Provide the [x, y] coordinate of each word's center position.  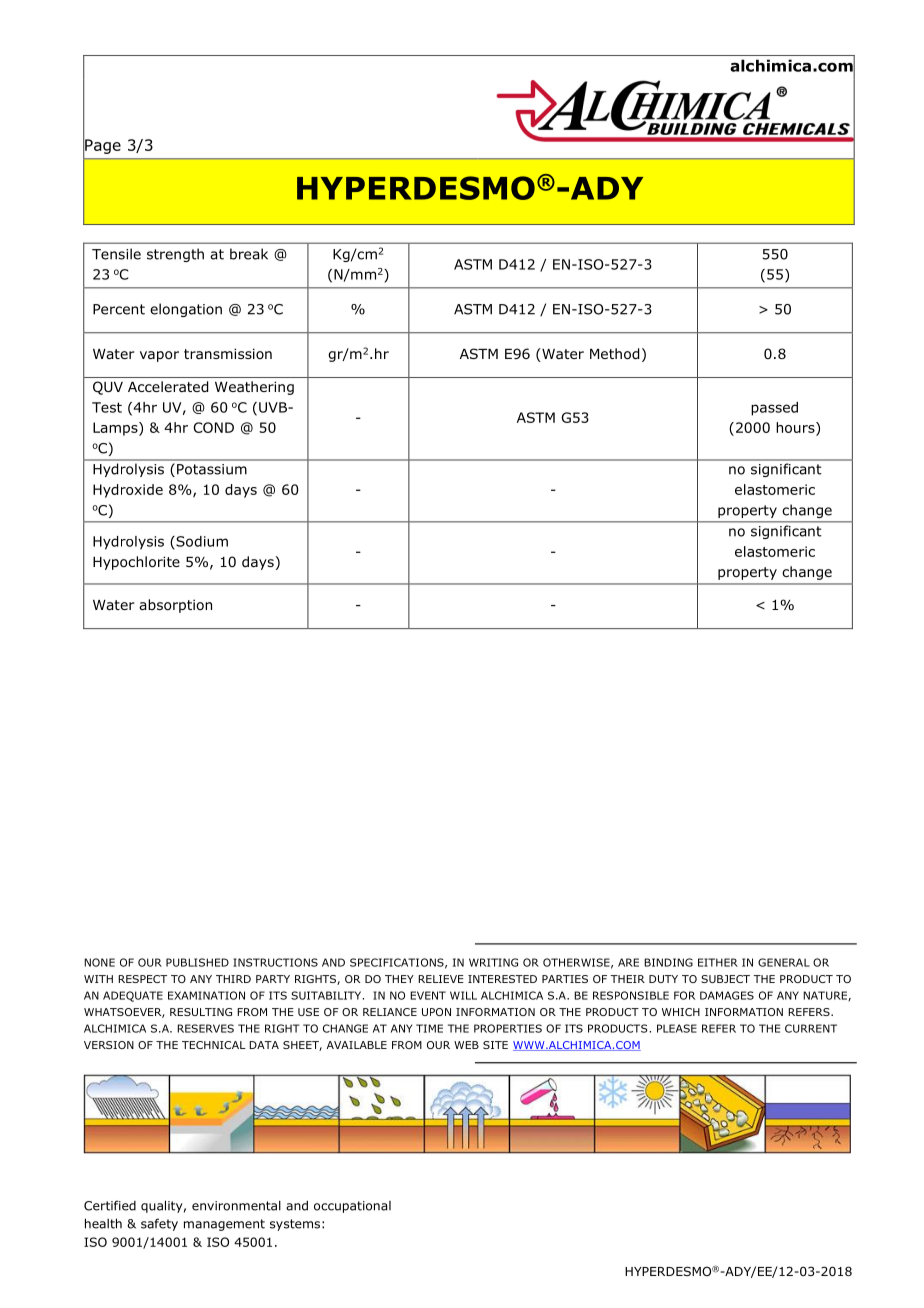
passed [774, 409]
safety [159, 1224]
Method [614, 354]
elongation [186, 310]
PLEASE [677, 1028]
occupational [352, 1207]
